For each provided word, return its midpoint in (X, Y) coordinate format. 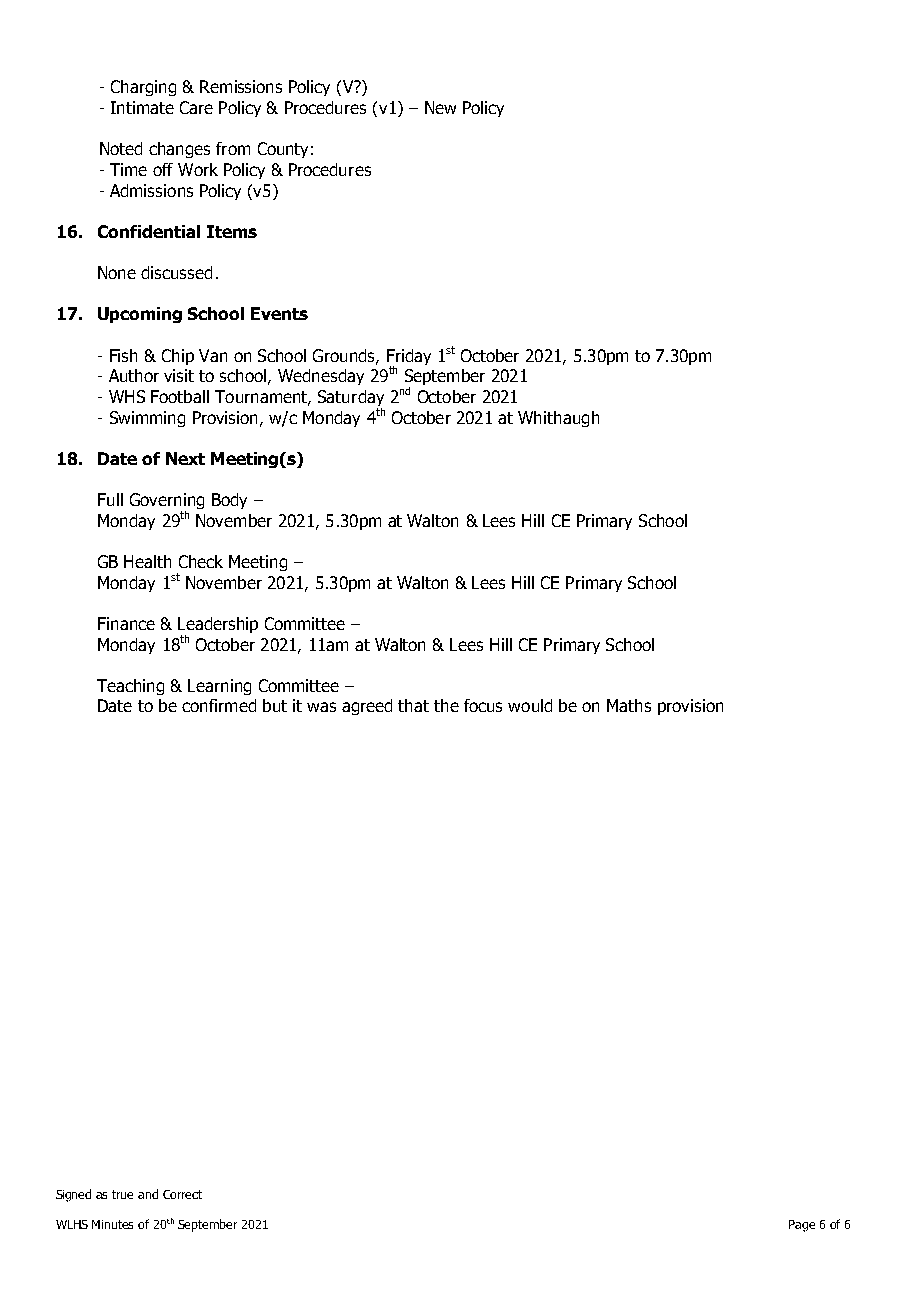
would (530, 705)
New (440, 107)
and (148, 1194)
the (446, 705)
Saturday (351, 399)
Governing (167, 502)
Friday (409, 358)
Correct (182, 1194)
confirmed (219, 705)
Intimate (142, 107)
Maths (629, 705)
